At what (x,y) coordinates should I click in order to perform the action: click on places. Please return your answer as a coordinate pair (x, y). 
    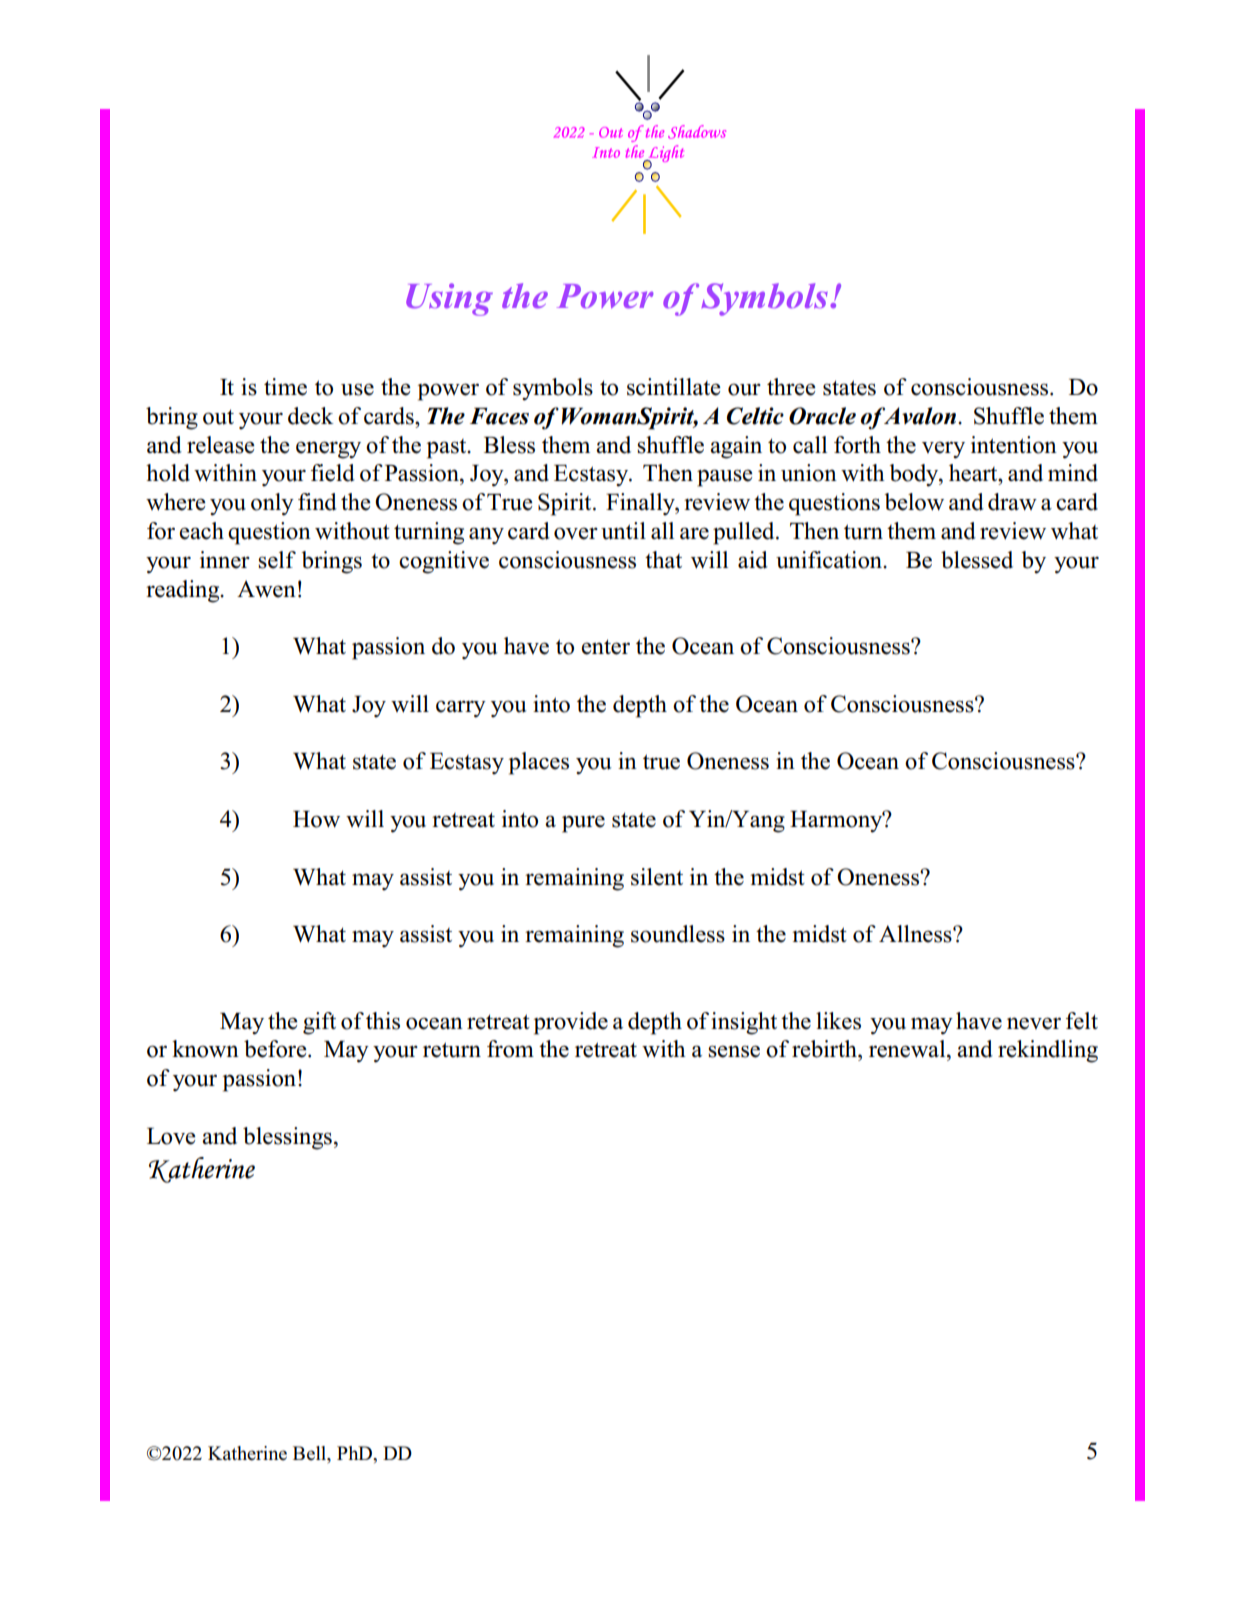
    Looking at the image, I should click on (539, 763).
